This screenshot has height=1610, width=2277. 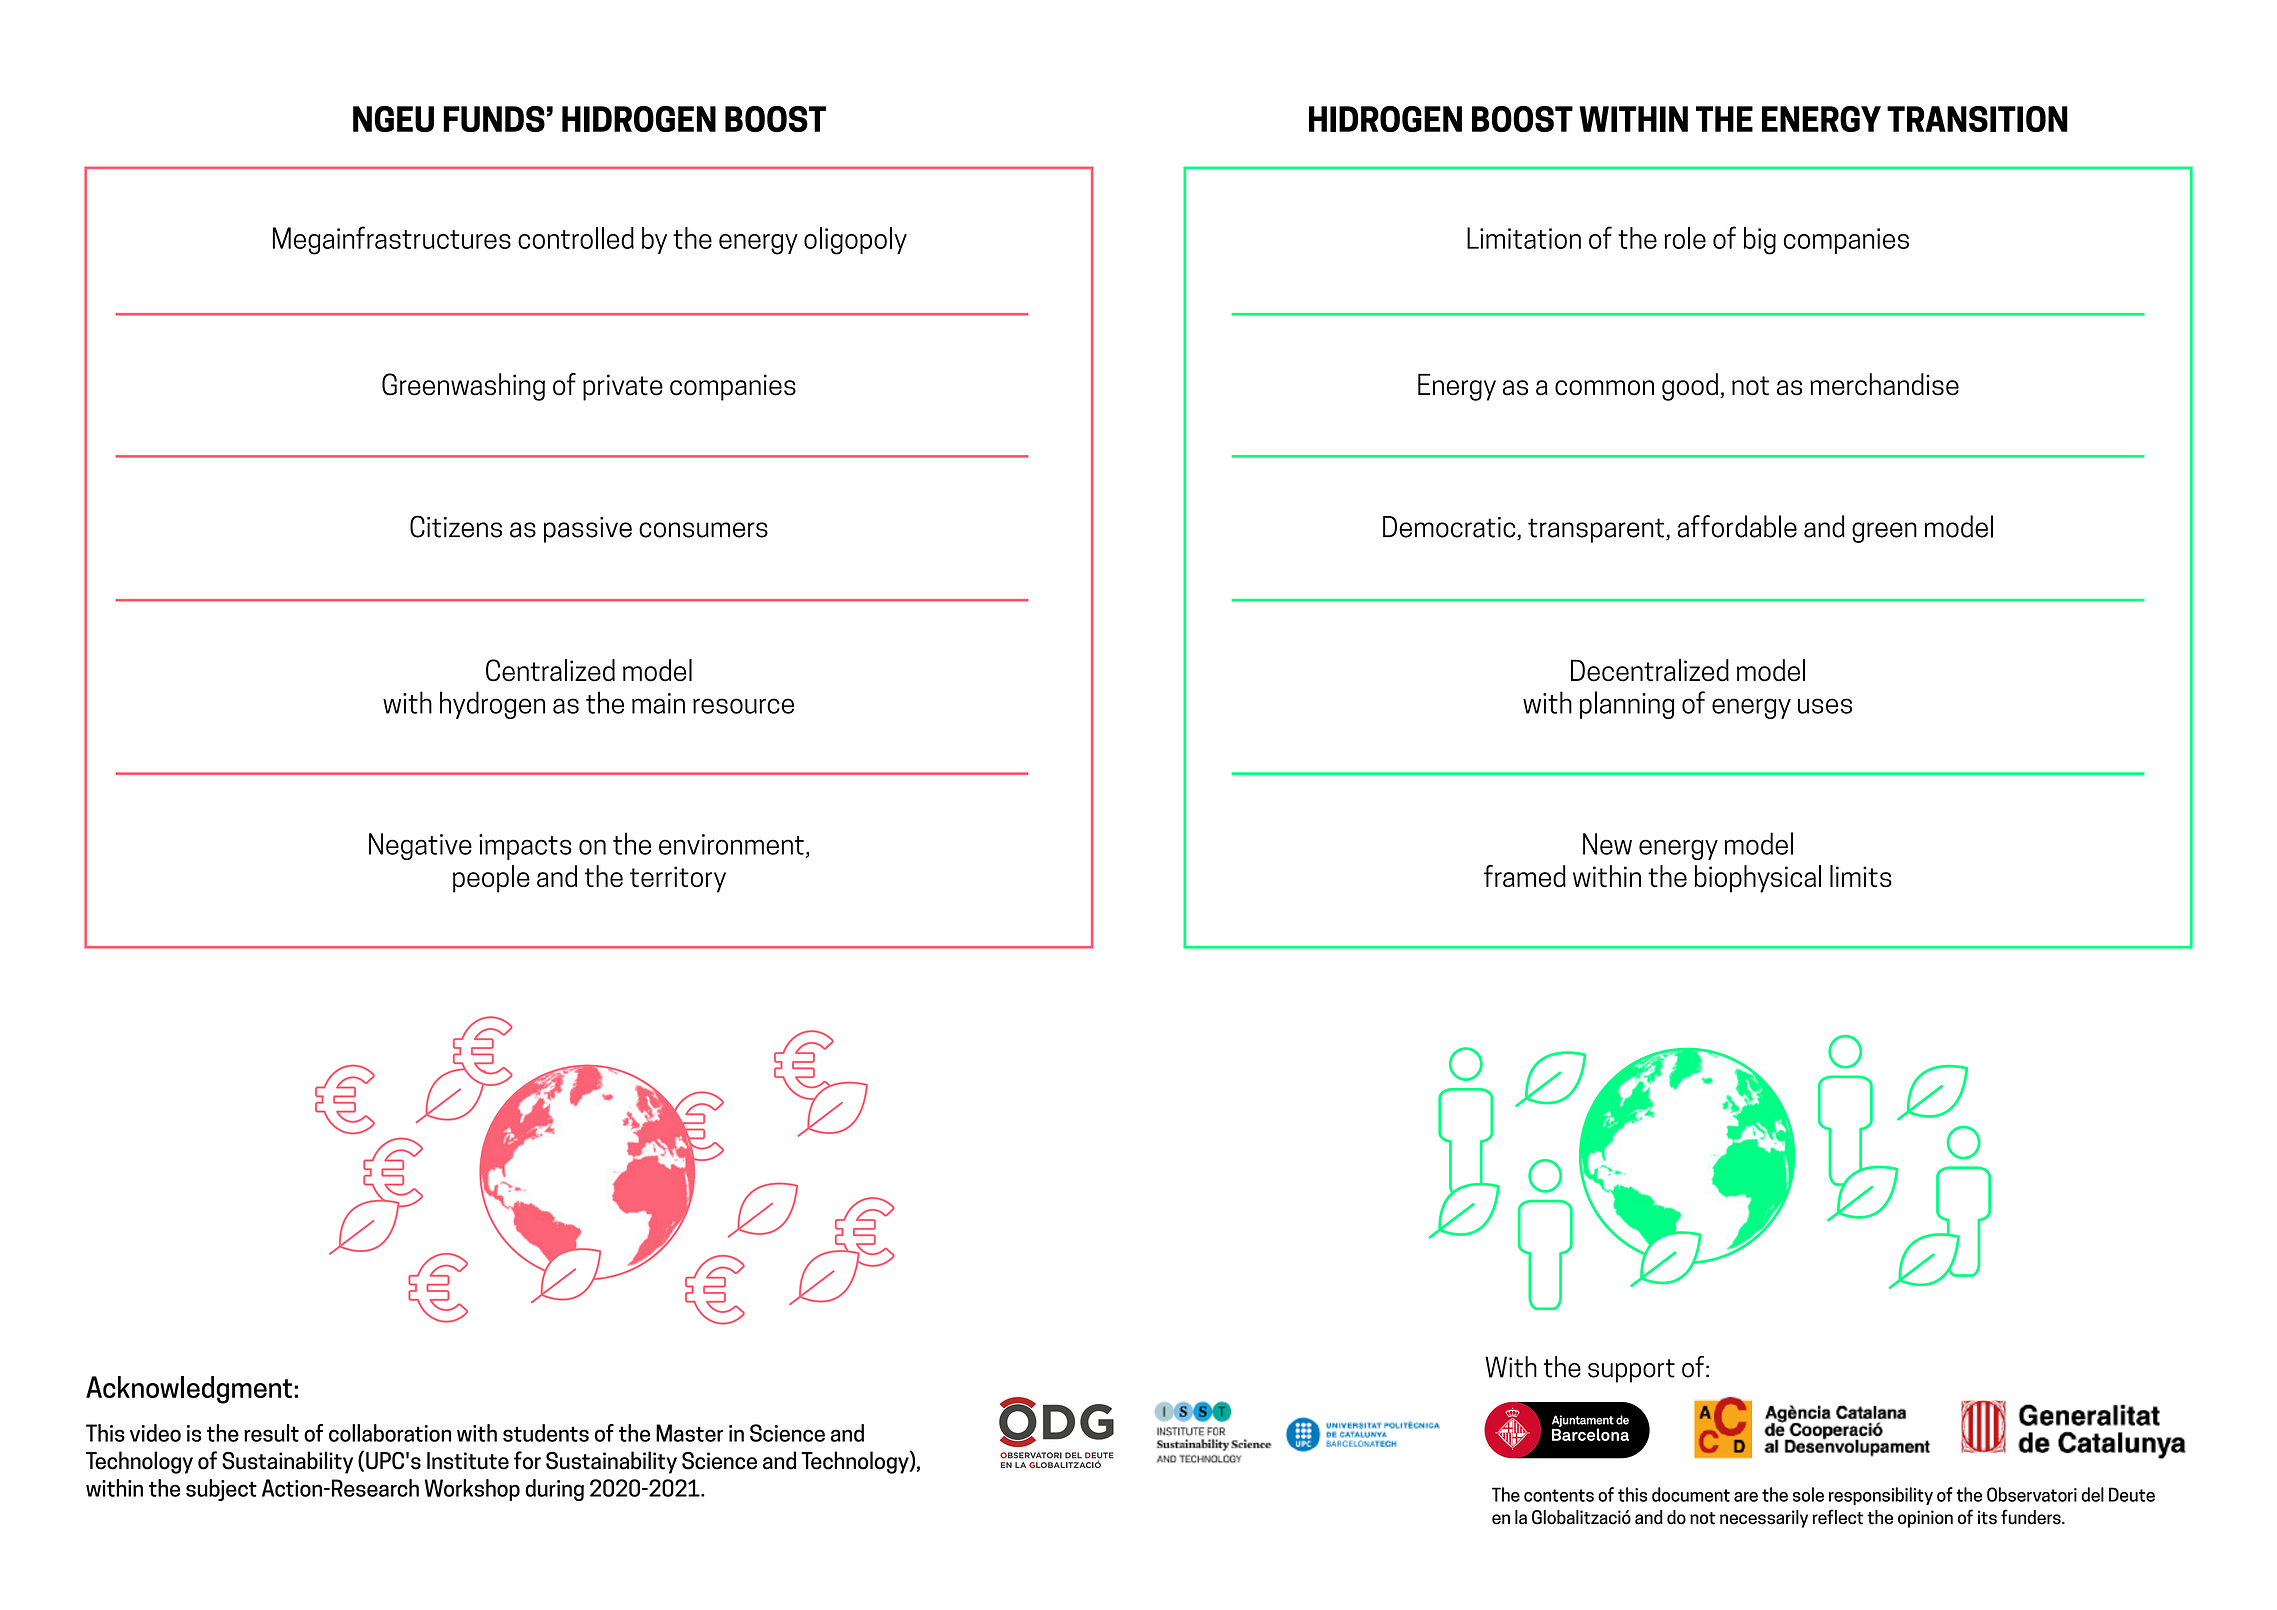 I want to click on biophysical, so click(x=1758, y=879).
